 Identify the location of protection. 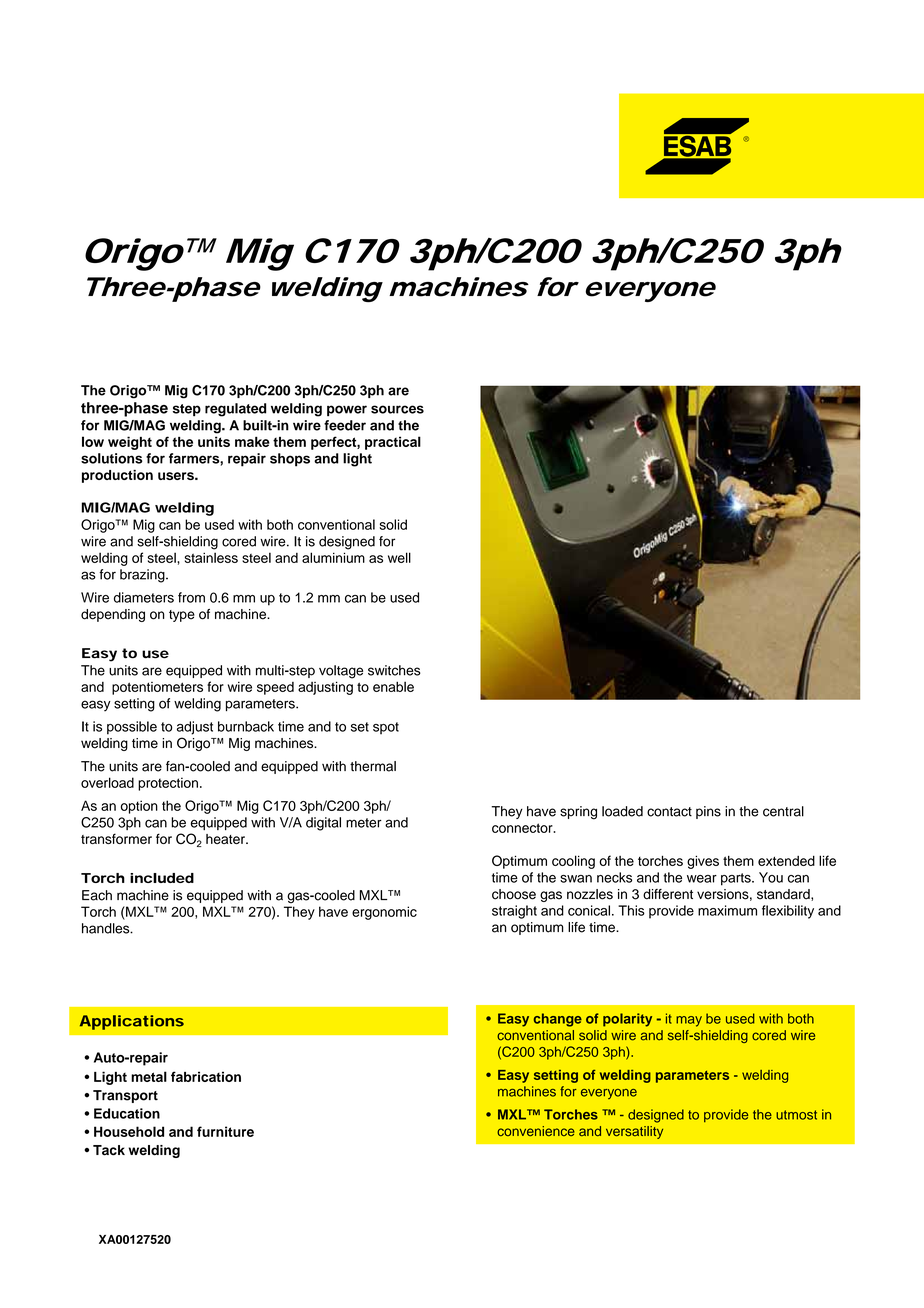
(168, 784).
